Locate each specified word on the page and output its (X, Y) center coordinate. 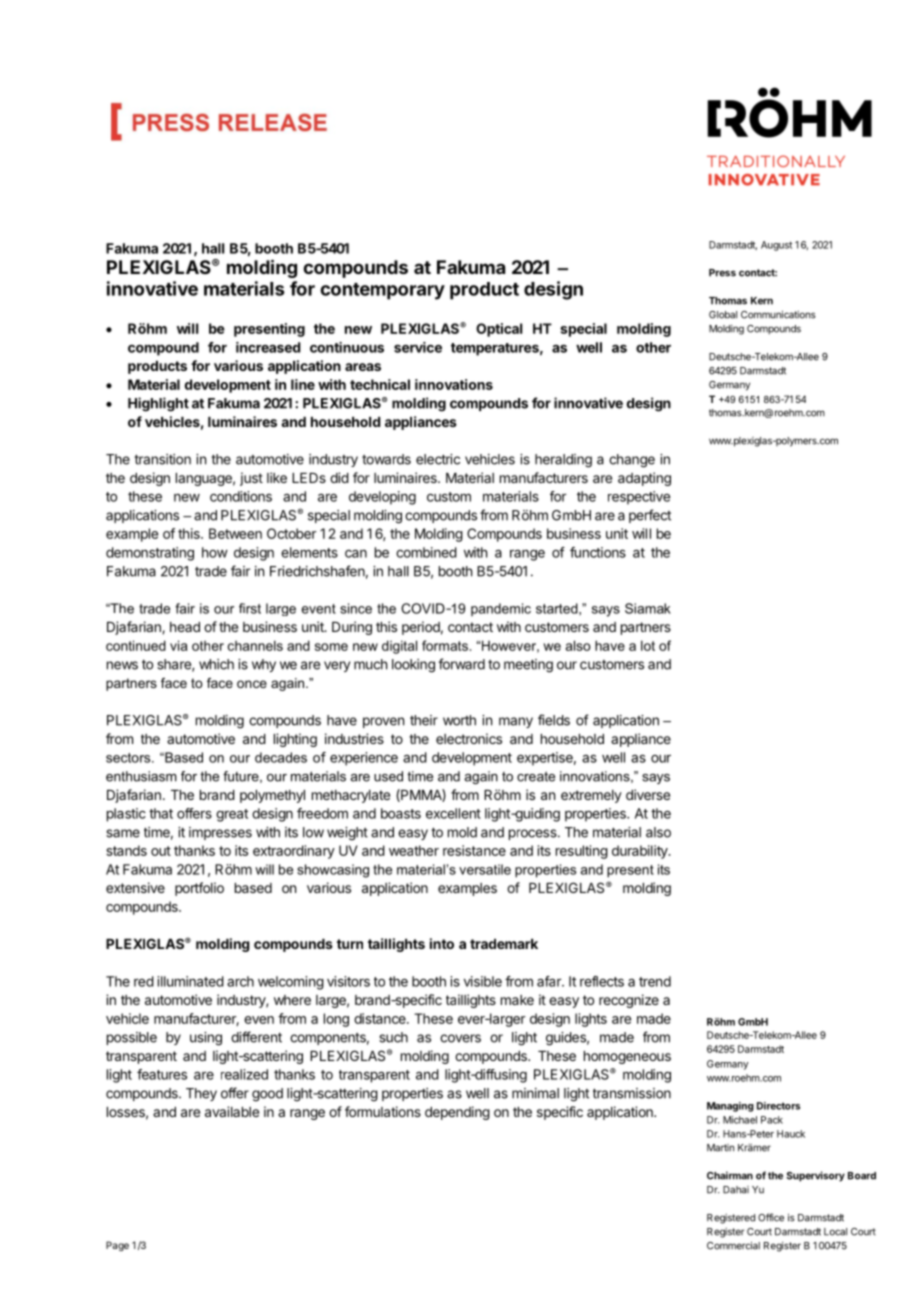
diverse (648, 794)
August (776, 246)
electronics (469, 738)
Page (117, 1246)
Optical (499, 330)
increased (268, 347)
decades (281, 757)
